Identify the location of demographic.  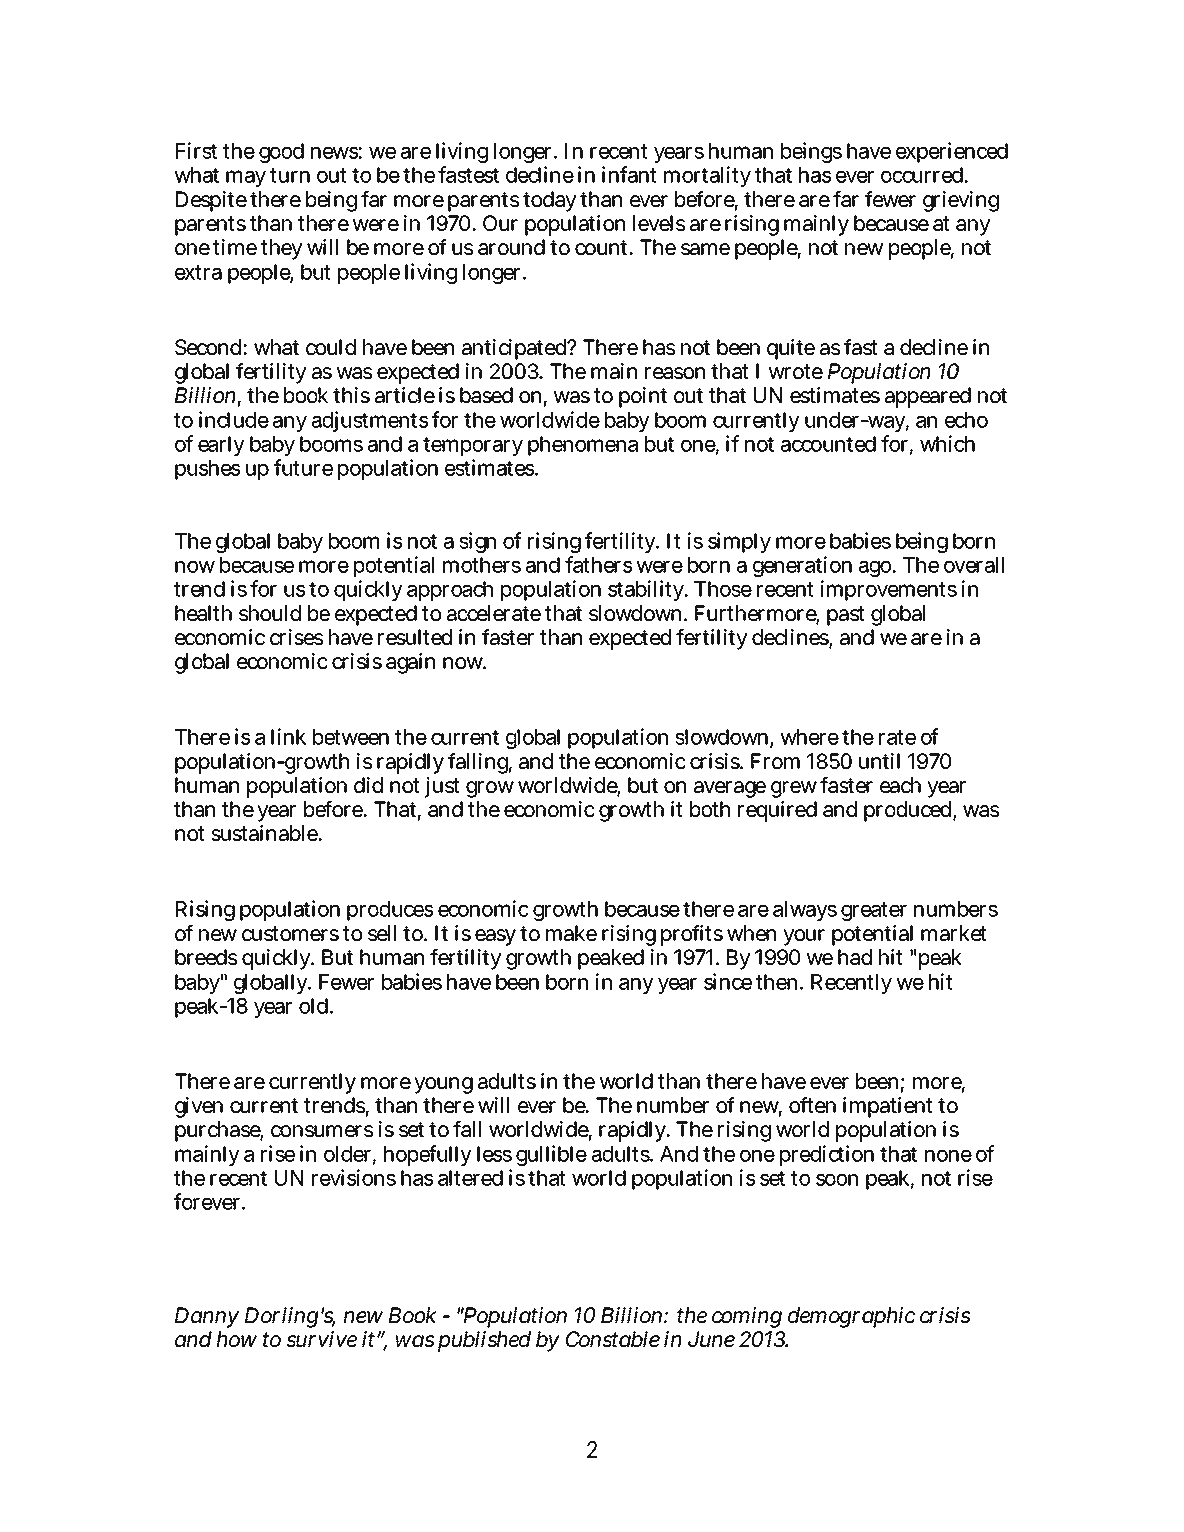
(852, 1317).
